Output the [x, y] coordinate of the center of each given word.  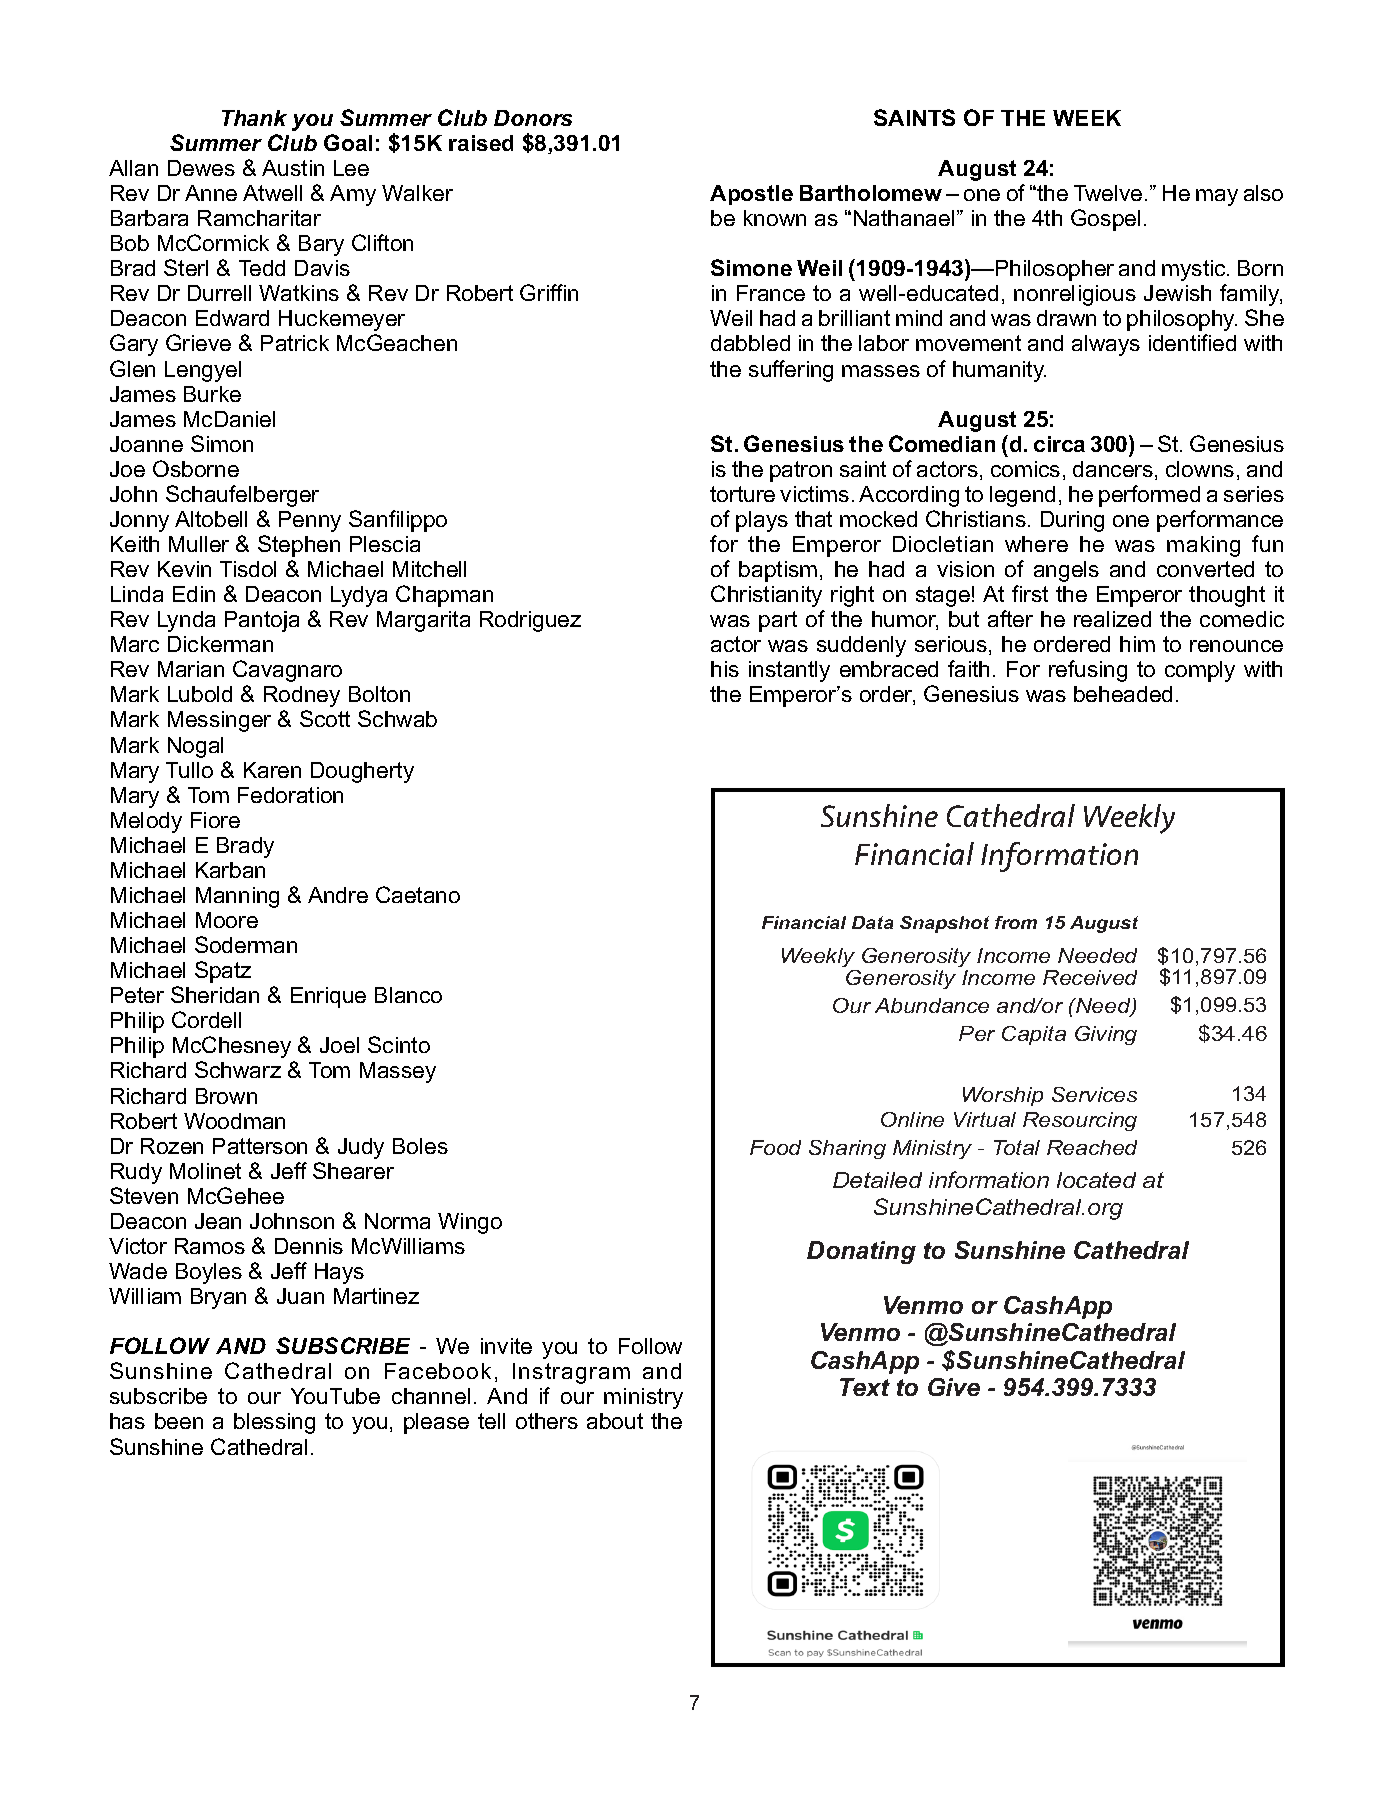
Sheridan [215, 994]
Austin [293, 168]
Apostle [751, 195]
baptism [778, 571]
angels [1066, 571]
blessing [274, 1423]
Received [1090, 977]
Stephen [299, 546]
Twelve [1108, 193]
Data [872, 922]
